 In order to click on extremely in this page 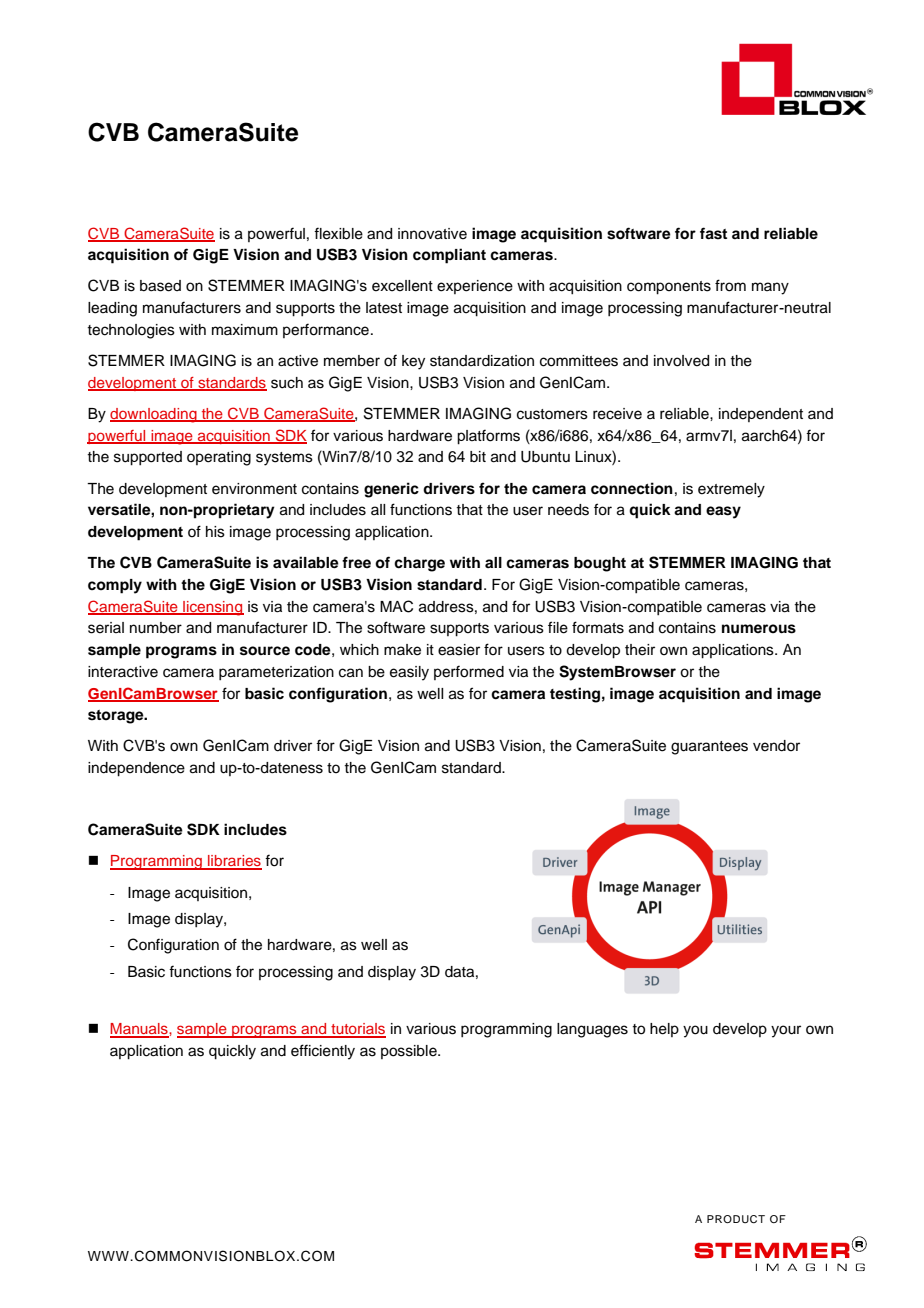, I will do `click(731, 490)`.
